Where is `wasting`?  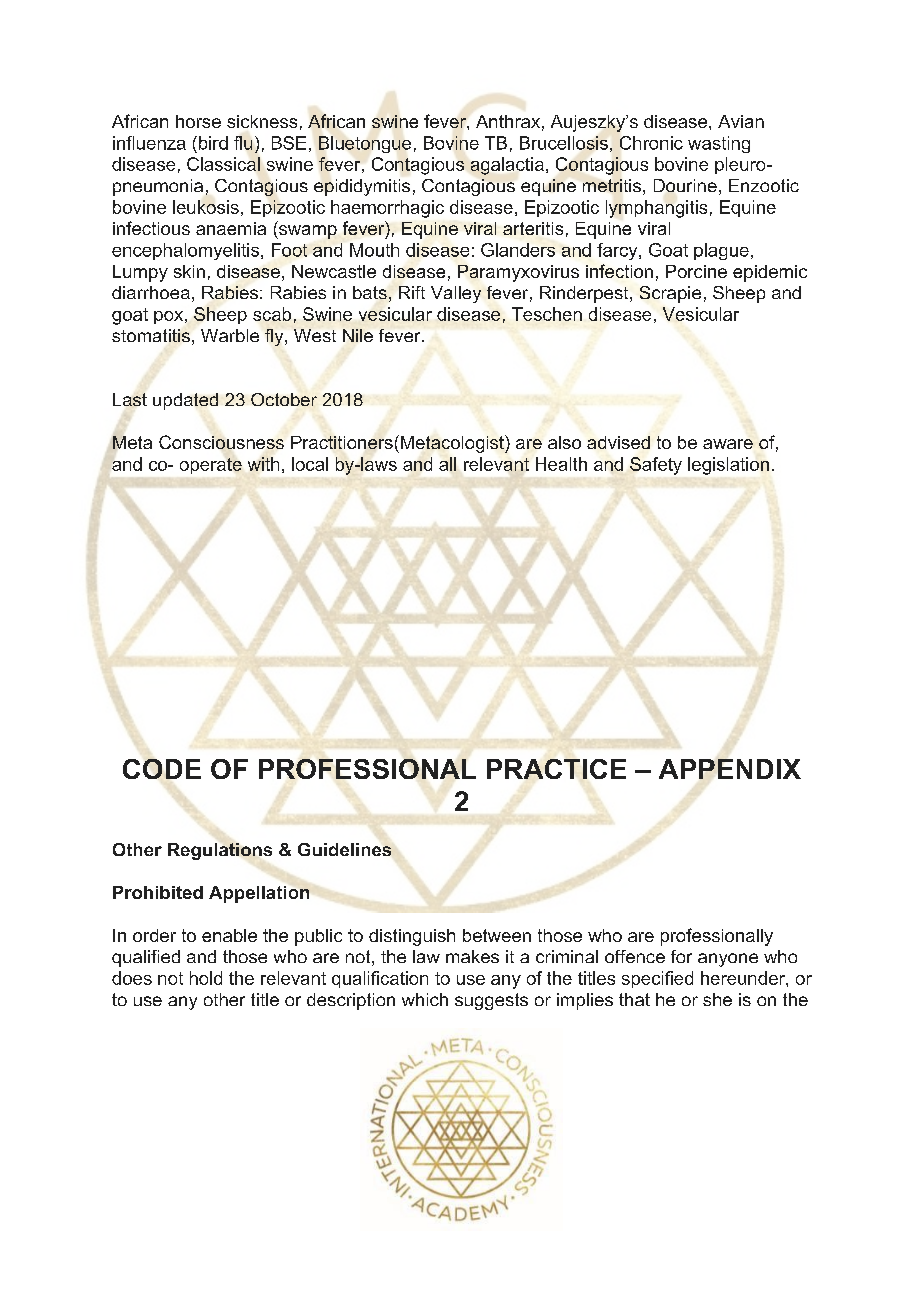
wasting is located at coordinates (719, 144).
